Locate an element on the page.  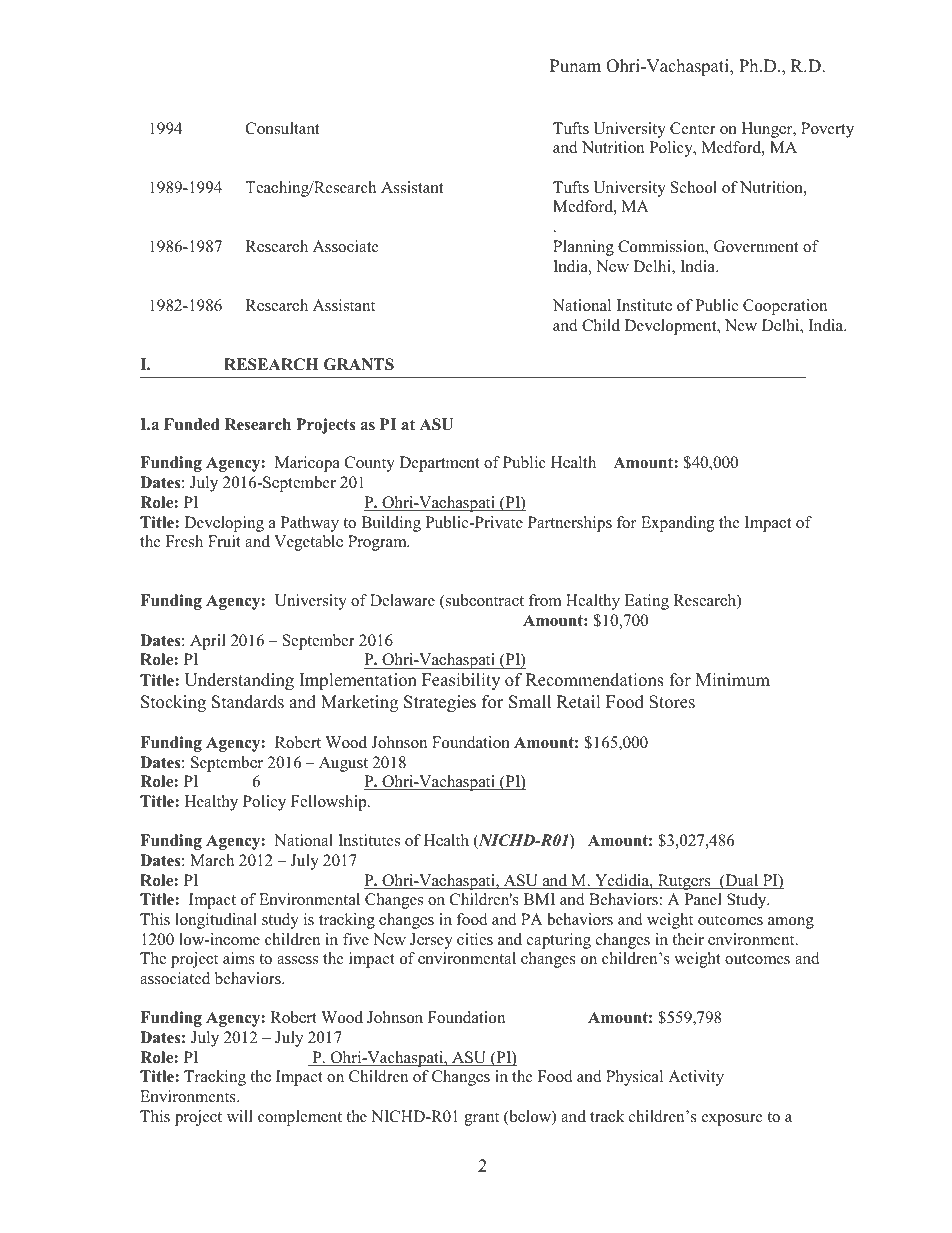
School is located at coordinates (694, 187).
